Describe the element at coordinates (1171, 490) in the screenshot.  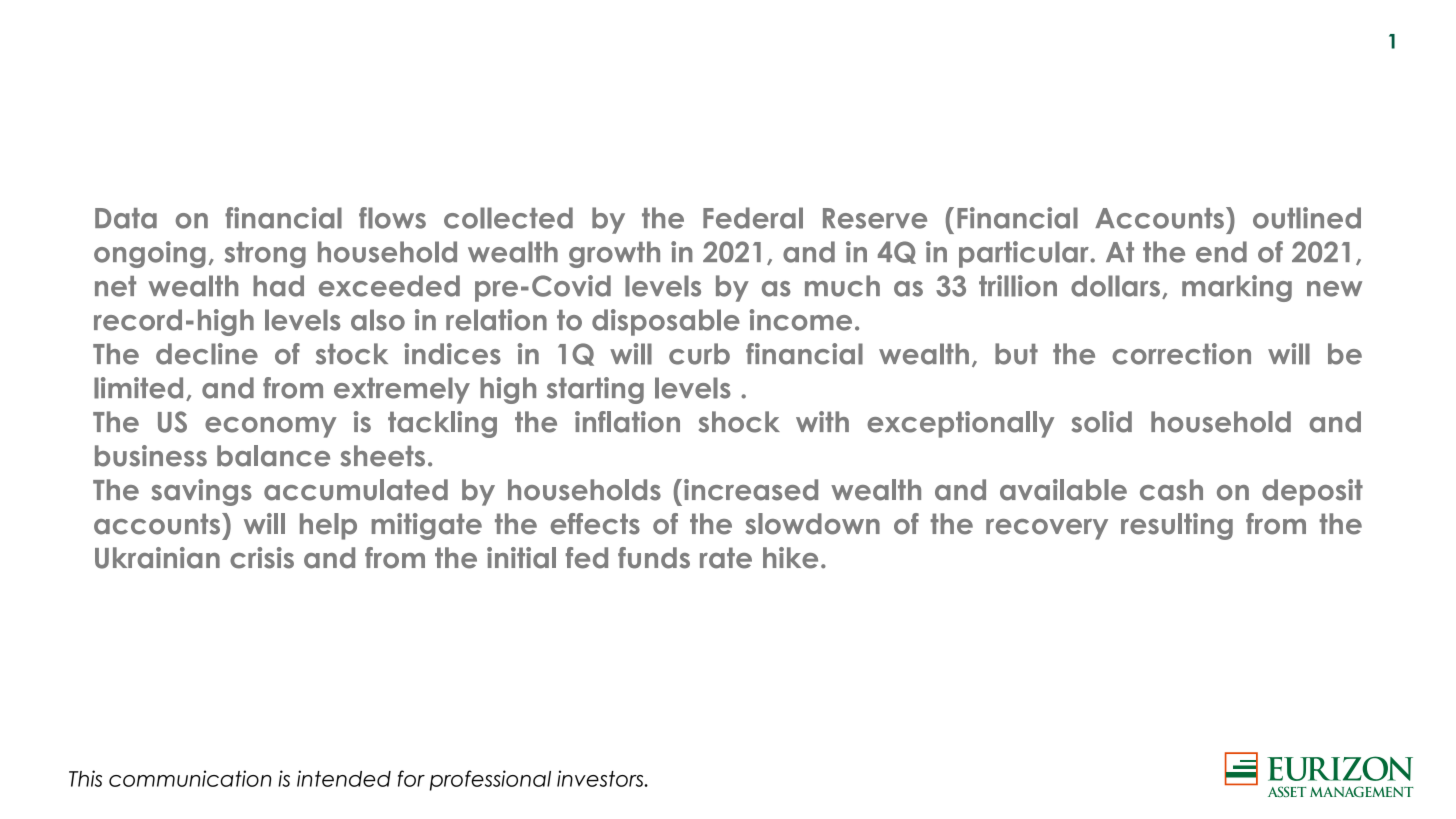
I see `cash` at that location.
